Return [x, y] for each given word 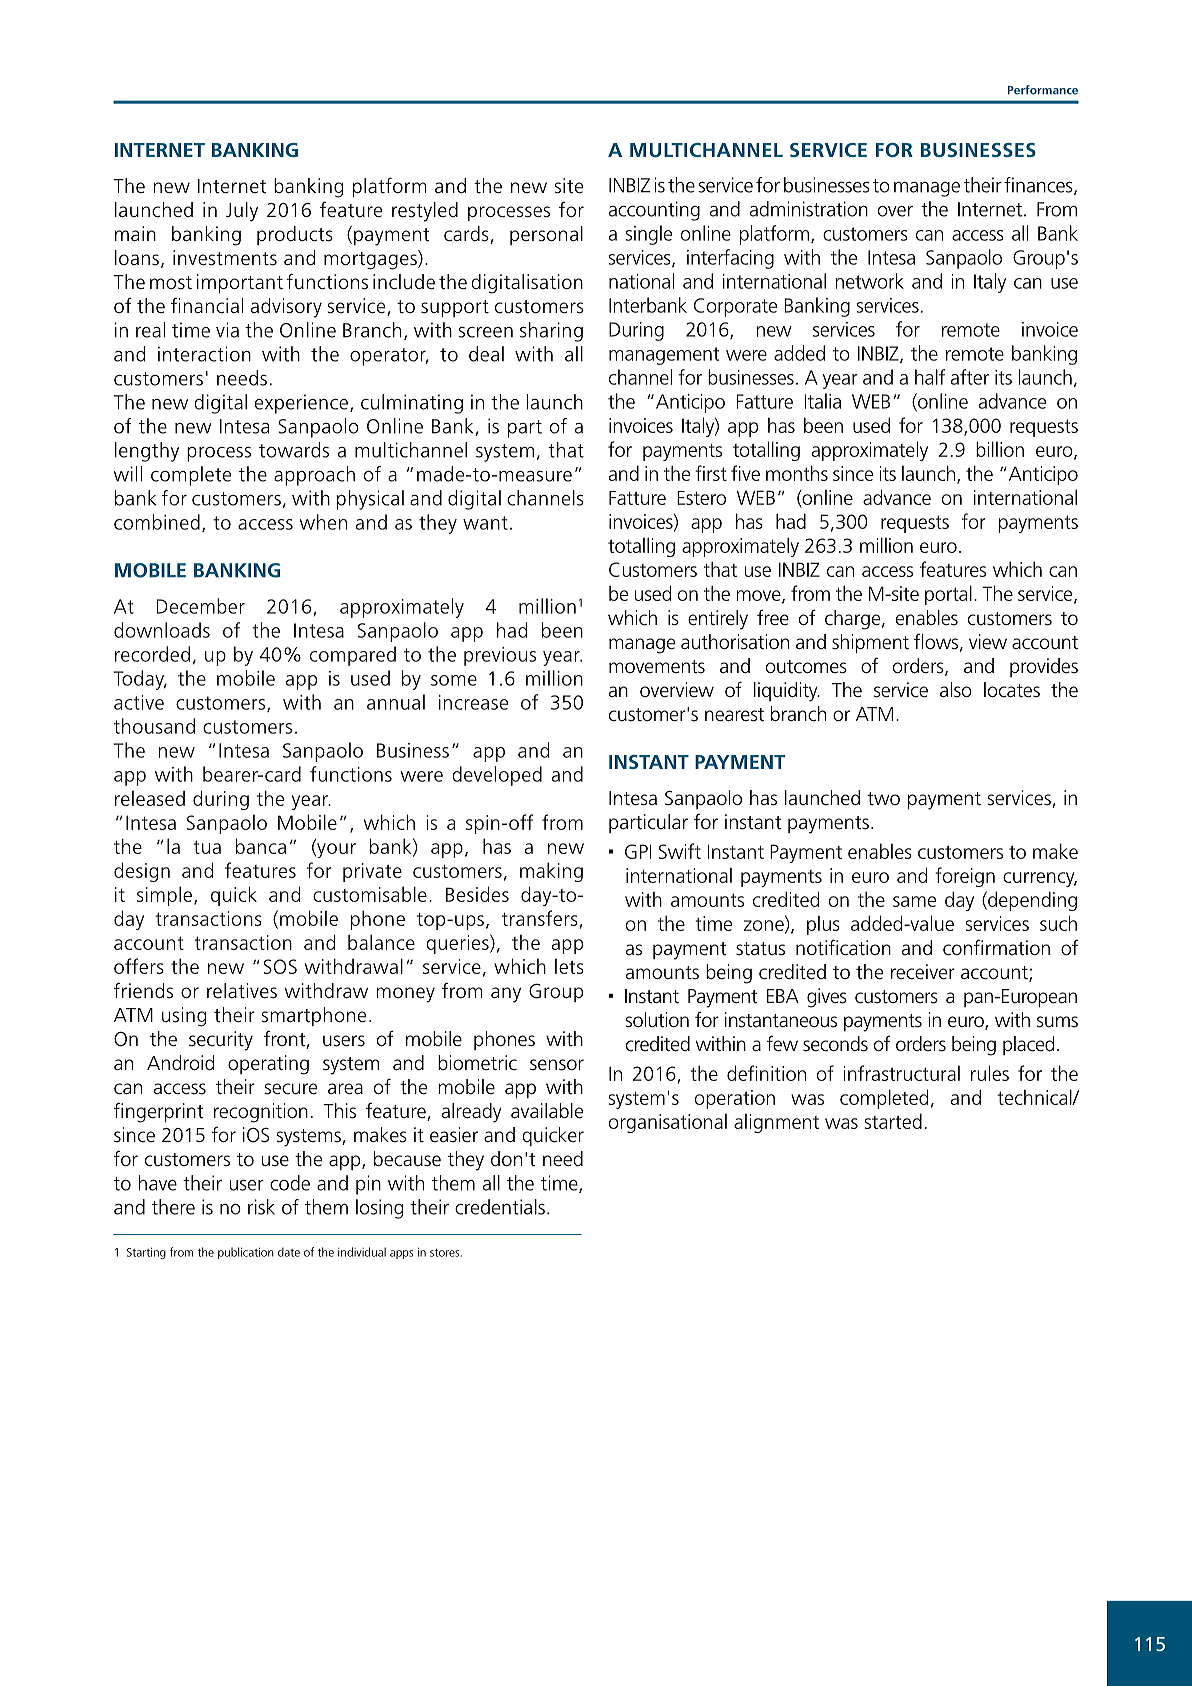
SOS [280, 966]
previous [500, 656]
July [242, 212]
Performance [1043, 90]
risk [261, 1207]
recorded [152, 654]
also [956, 690]
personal [546, 235]
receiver [923, 972]
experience [301, 404]
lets [569, 966]
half [930, 377]
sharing [551, 332]
